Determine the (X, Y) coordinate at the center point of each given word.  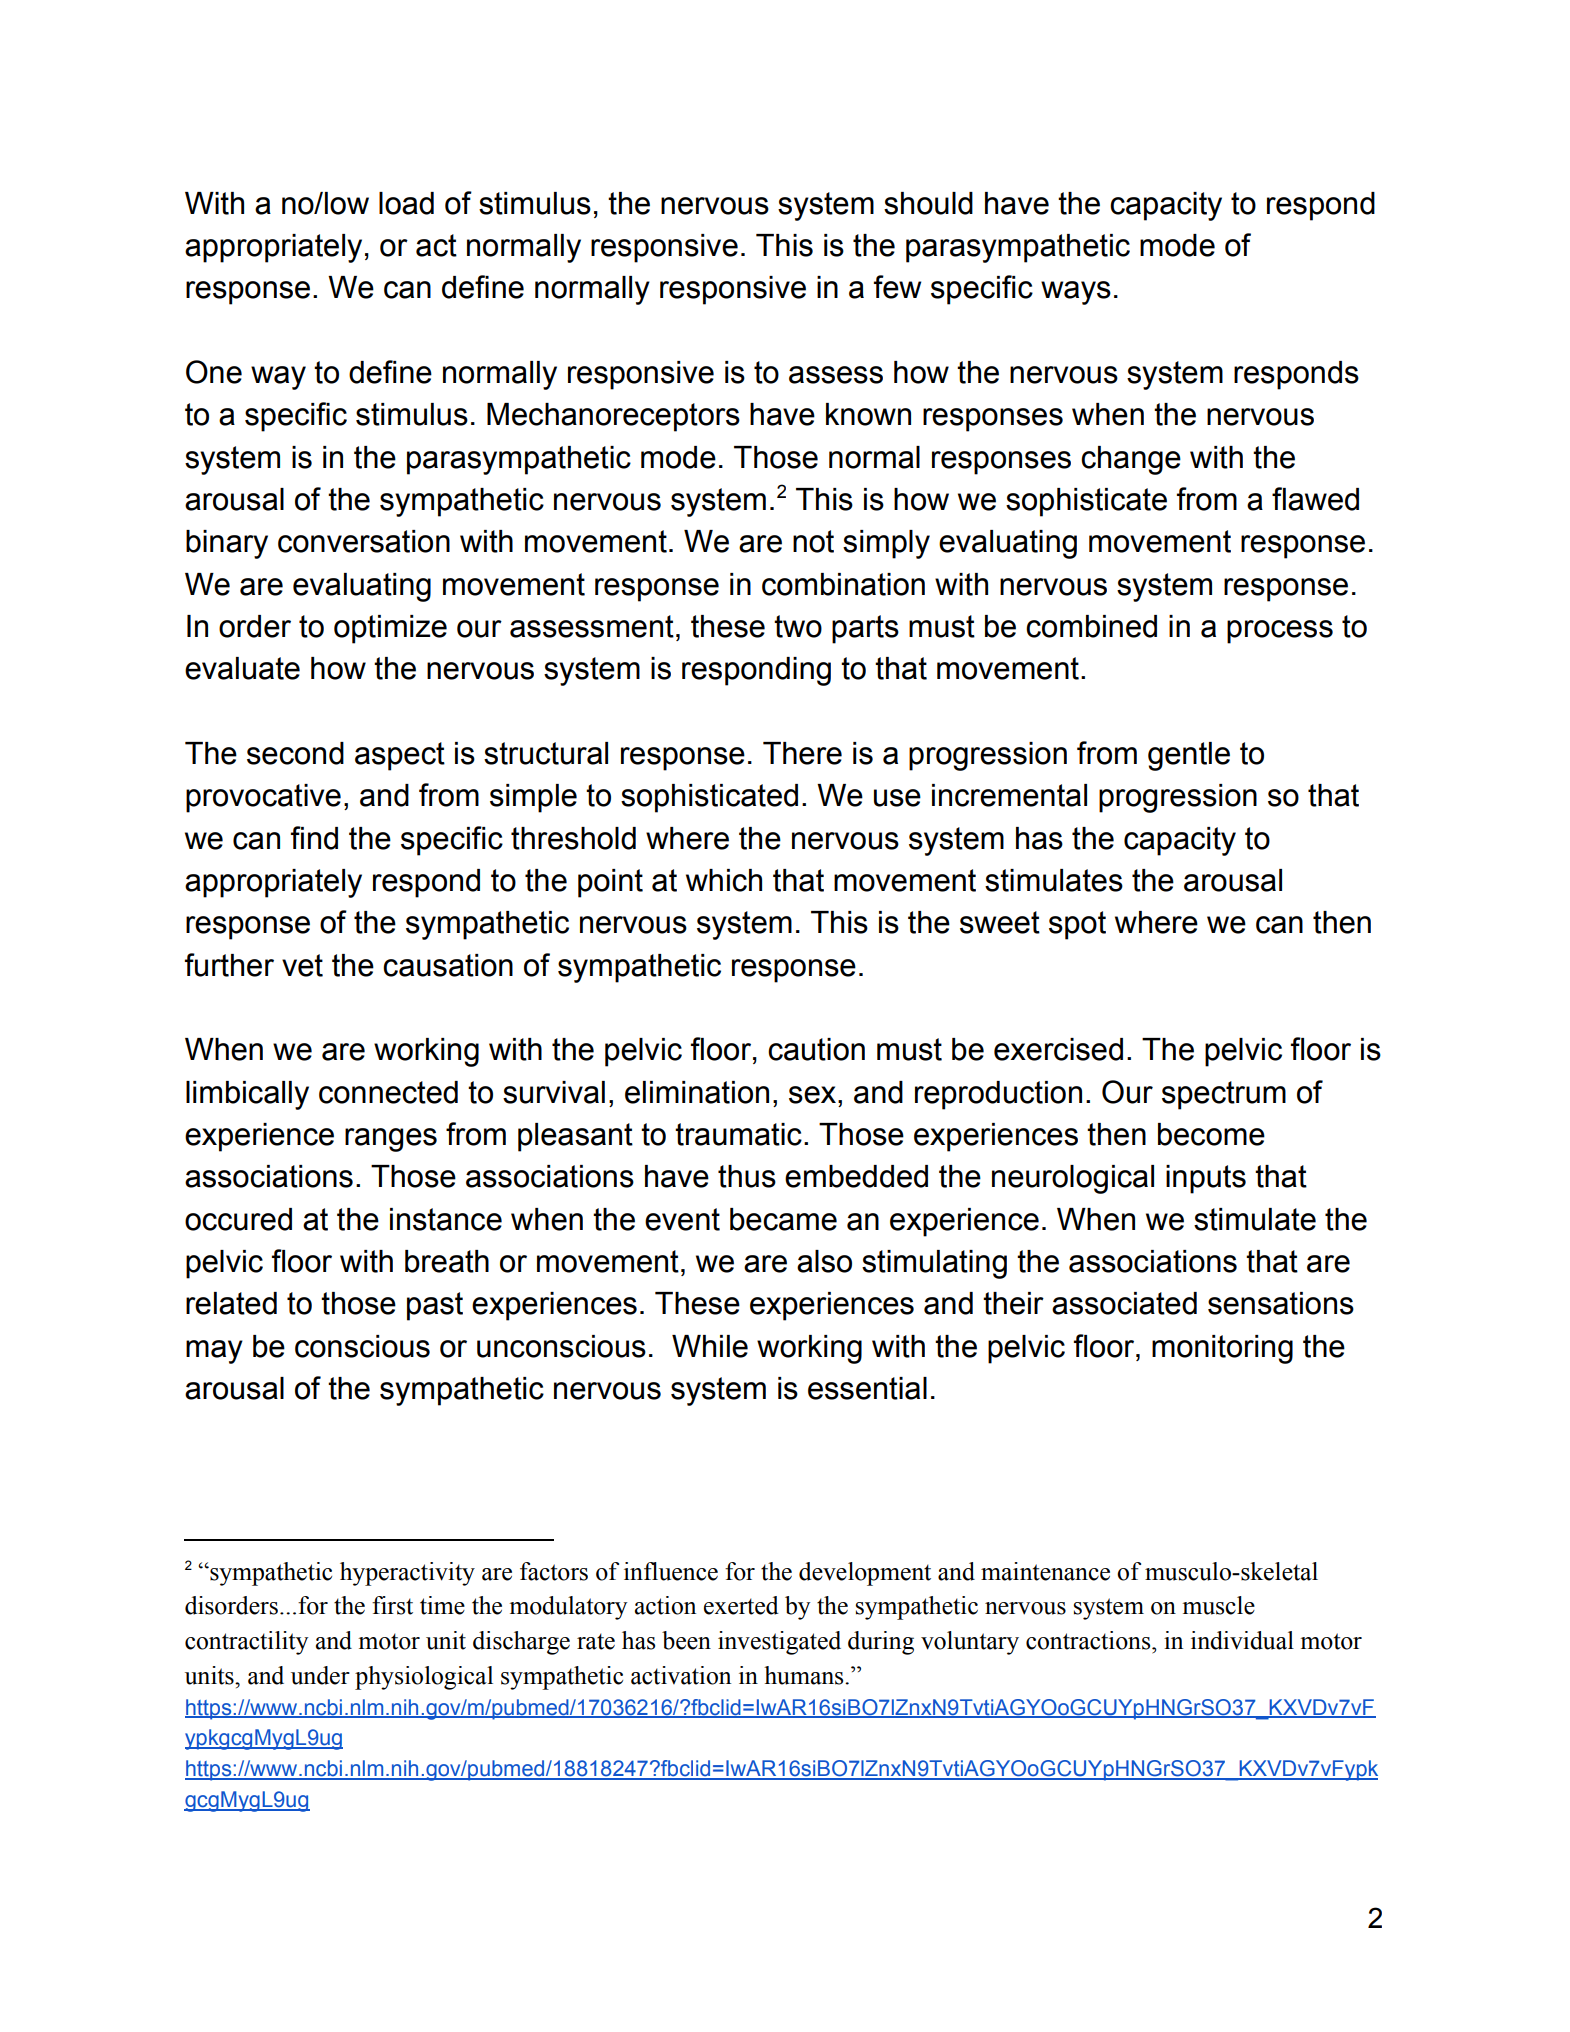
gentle (1189, 756)
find (314, 838)
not (813, 541)
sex (812, 1095)
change (1131, 460)
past (435, 1306)
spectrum (1224, 1095)
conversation (364, 541)
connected (388, 1092)
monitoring (1222, 1349)
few (897, 287)
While (710, 1346)
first (392, 1605)
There (802, 753)
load (406, 203)
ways (1076, 293)
